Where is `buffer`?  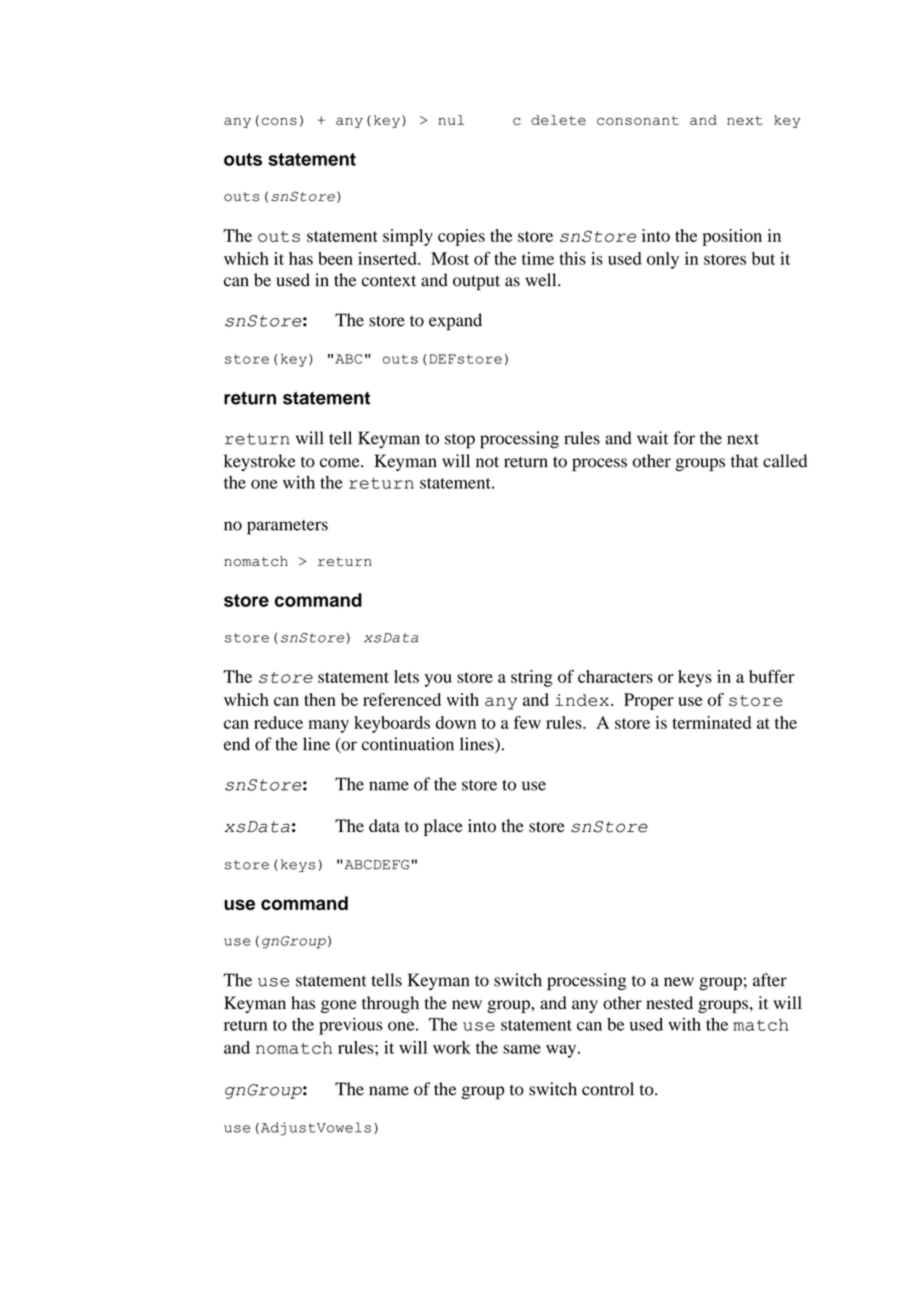 buffer is located at coordinates (771, 676).
